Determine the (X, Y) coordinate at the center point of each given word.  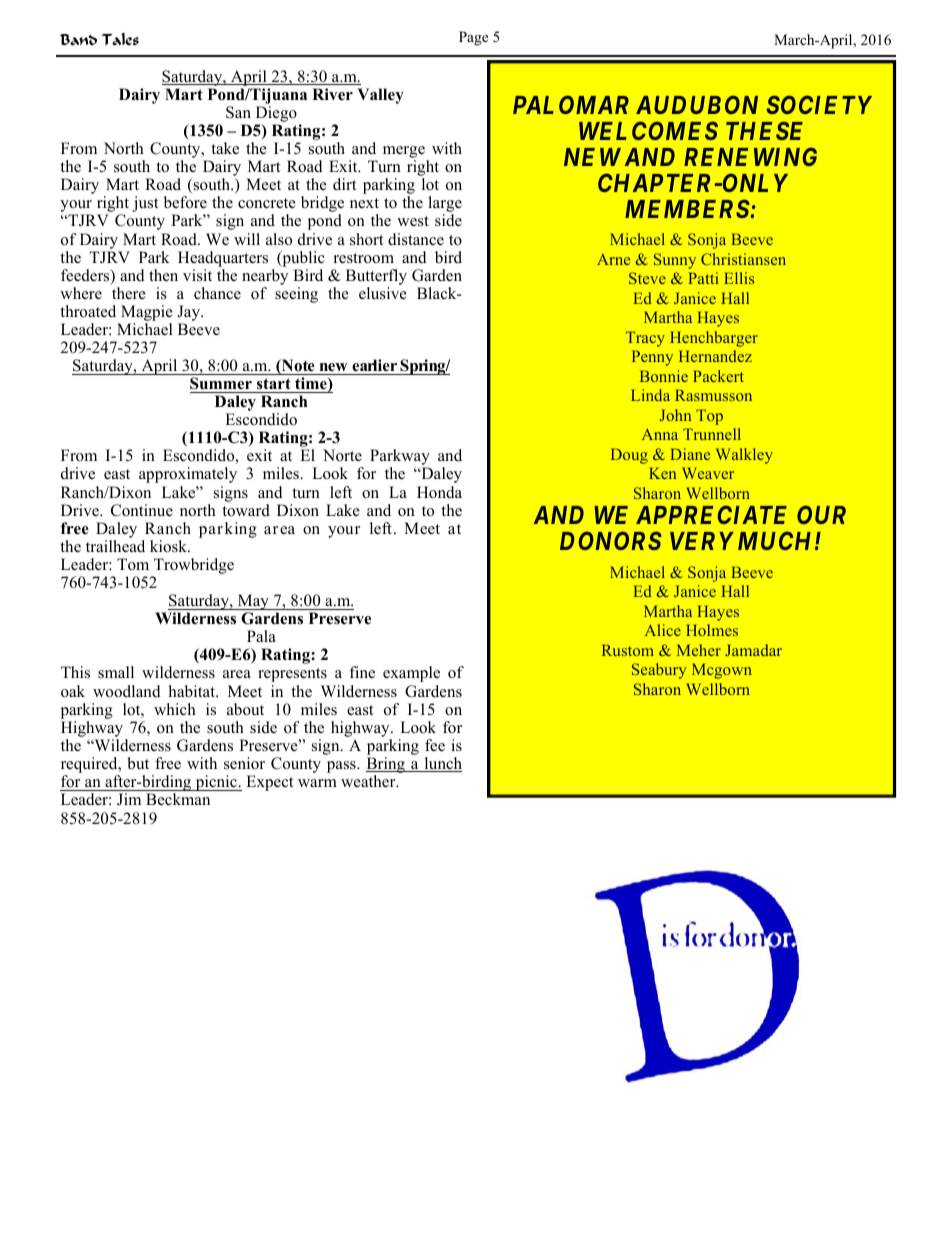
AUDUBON (697, 104)
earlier (375, 367)
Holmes (712, 630)
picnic (216, 783)
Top (709, 417)
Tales (120, 39)
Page (473, 38)
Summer (222, 385)
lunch (442, 764)
